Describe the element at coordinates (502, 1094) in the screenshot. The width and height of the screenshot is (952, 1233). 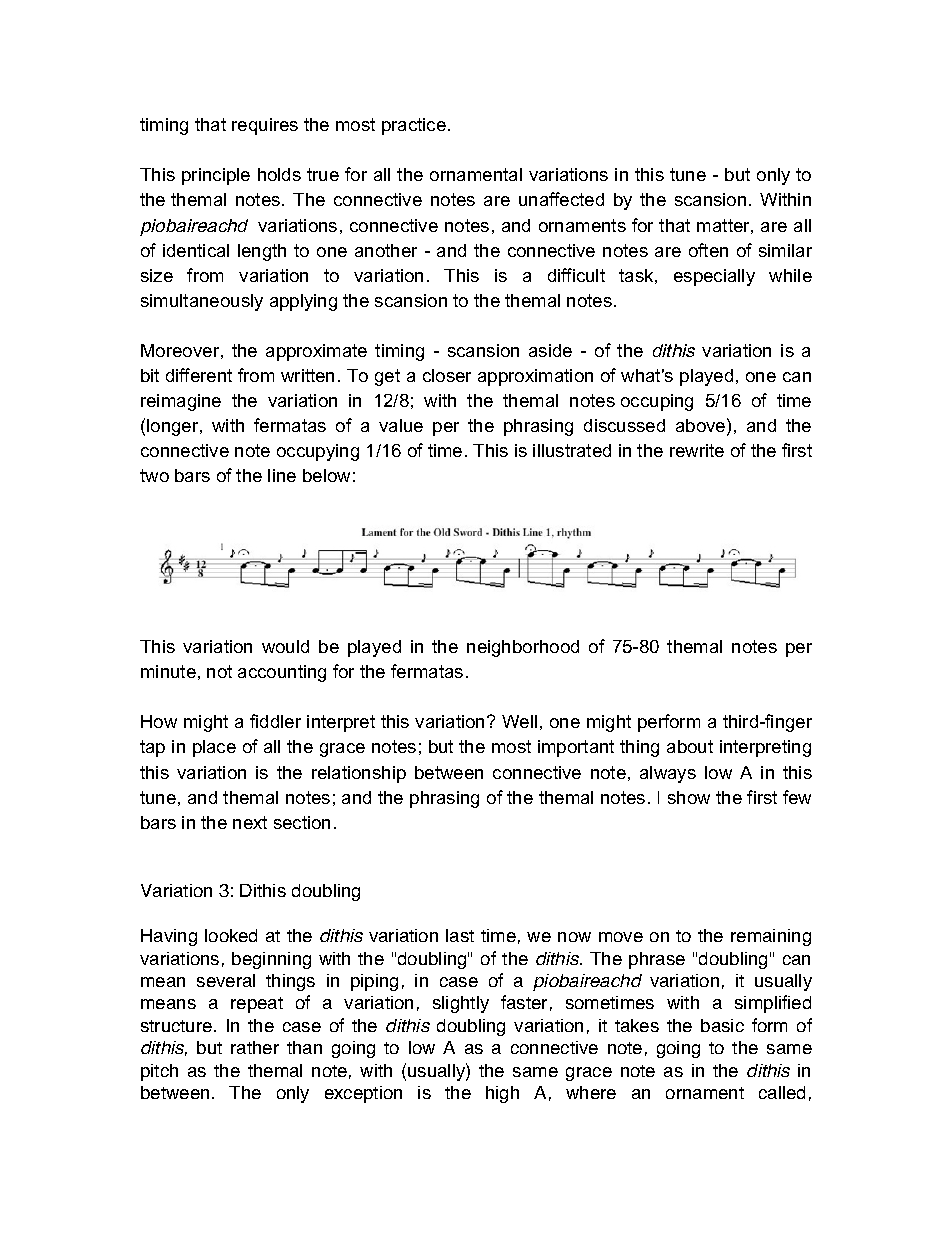
I see `high` at that location.
